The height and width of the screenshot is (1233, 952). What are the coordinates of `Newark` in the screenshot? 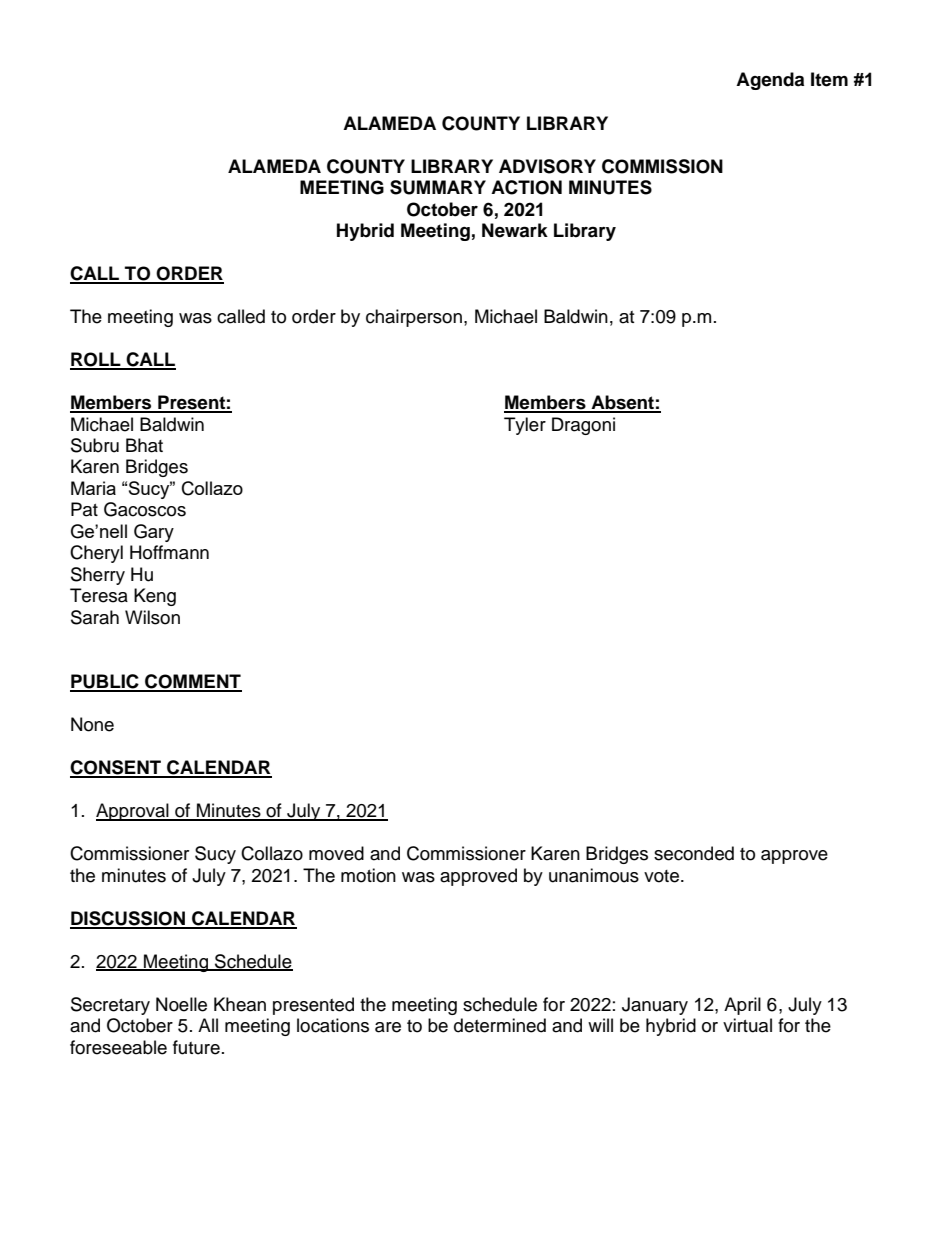 It's located at (515, 230).
